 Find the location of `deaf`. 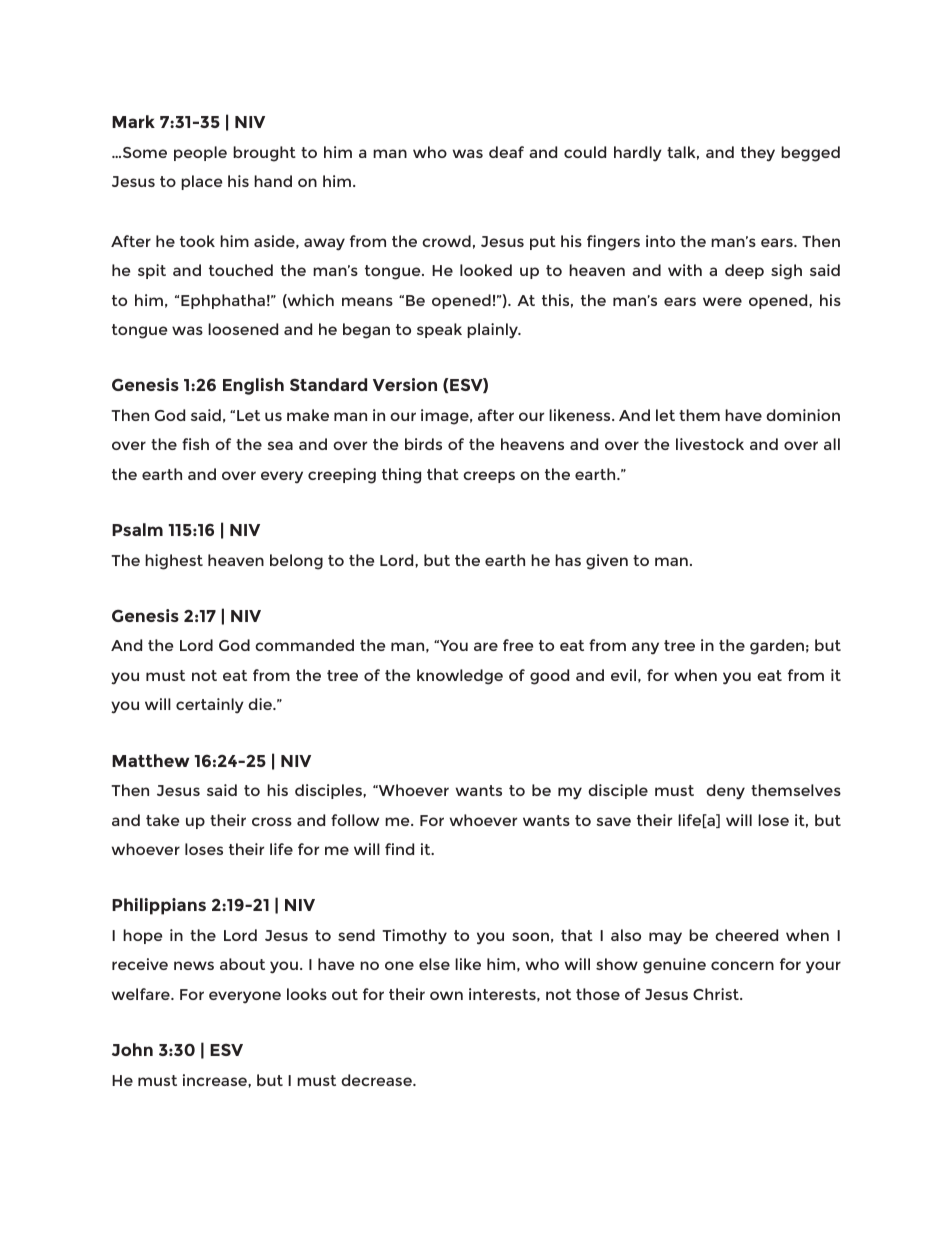

deaf is located at coordinates (506, 152).
